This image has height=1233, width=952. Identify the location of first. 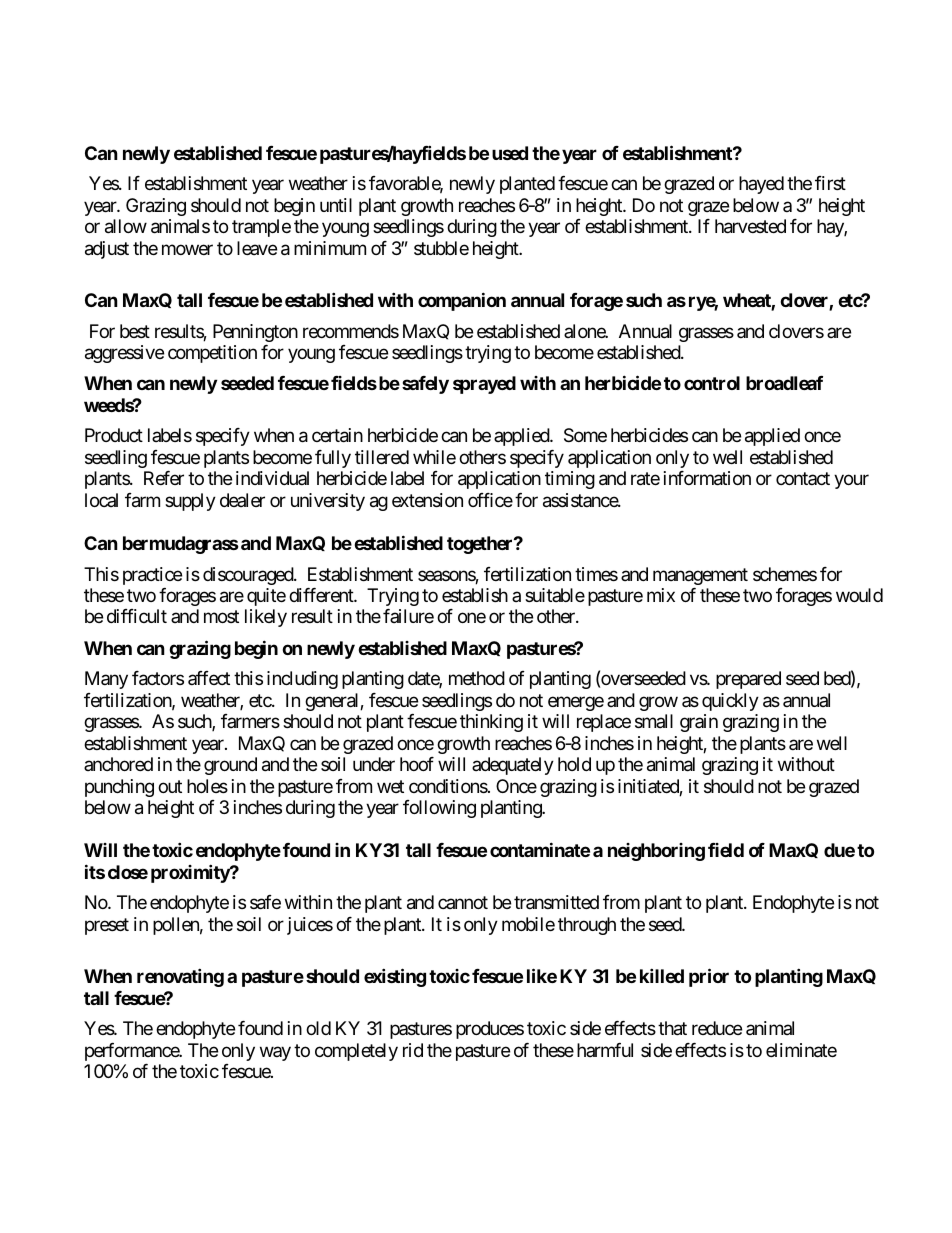
(830, 183).
